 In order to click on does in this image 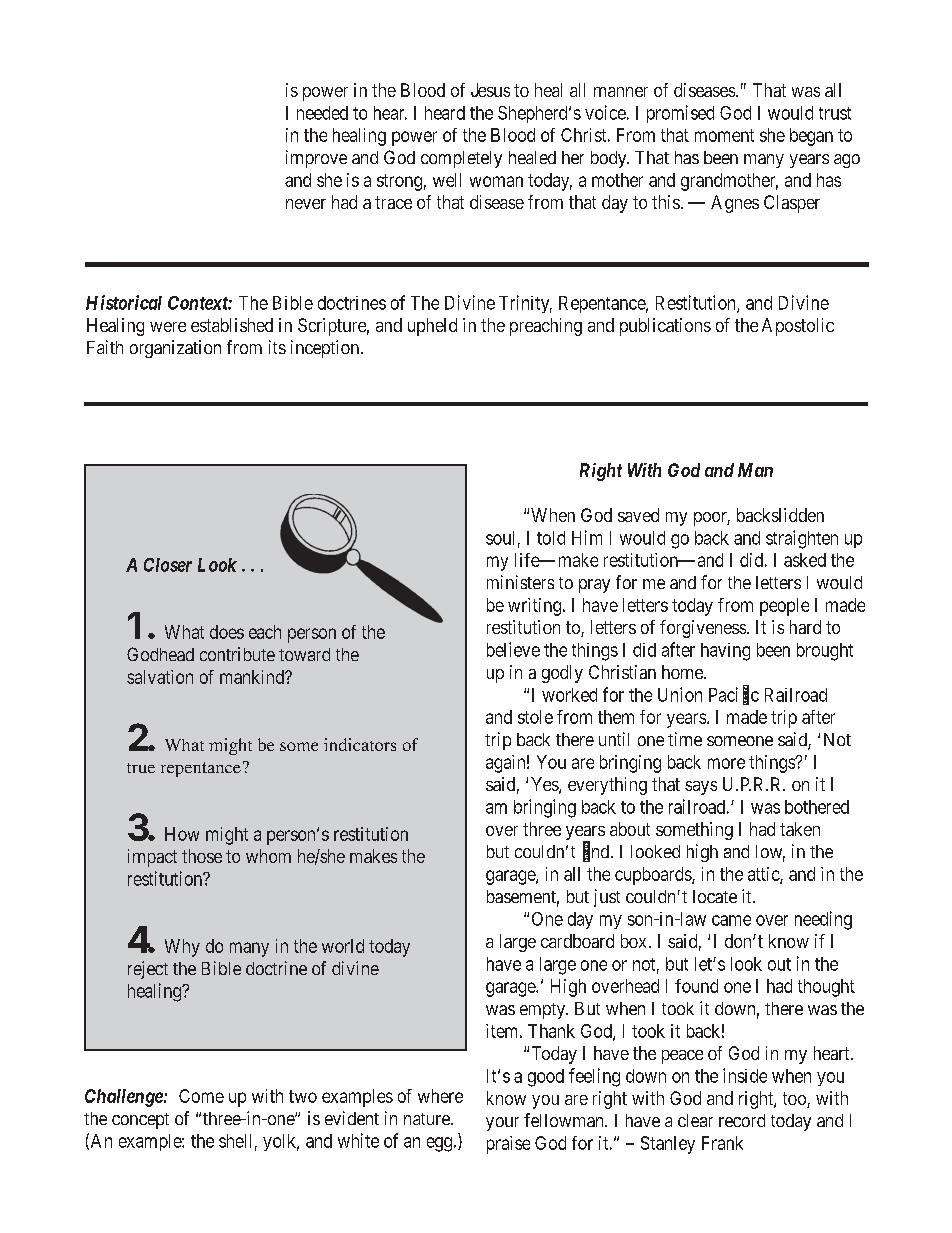, I will do `click(227, 632)`.
